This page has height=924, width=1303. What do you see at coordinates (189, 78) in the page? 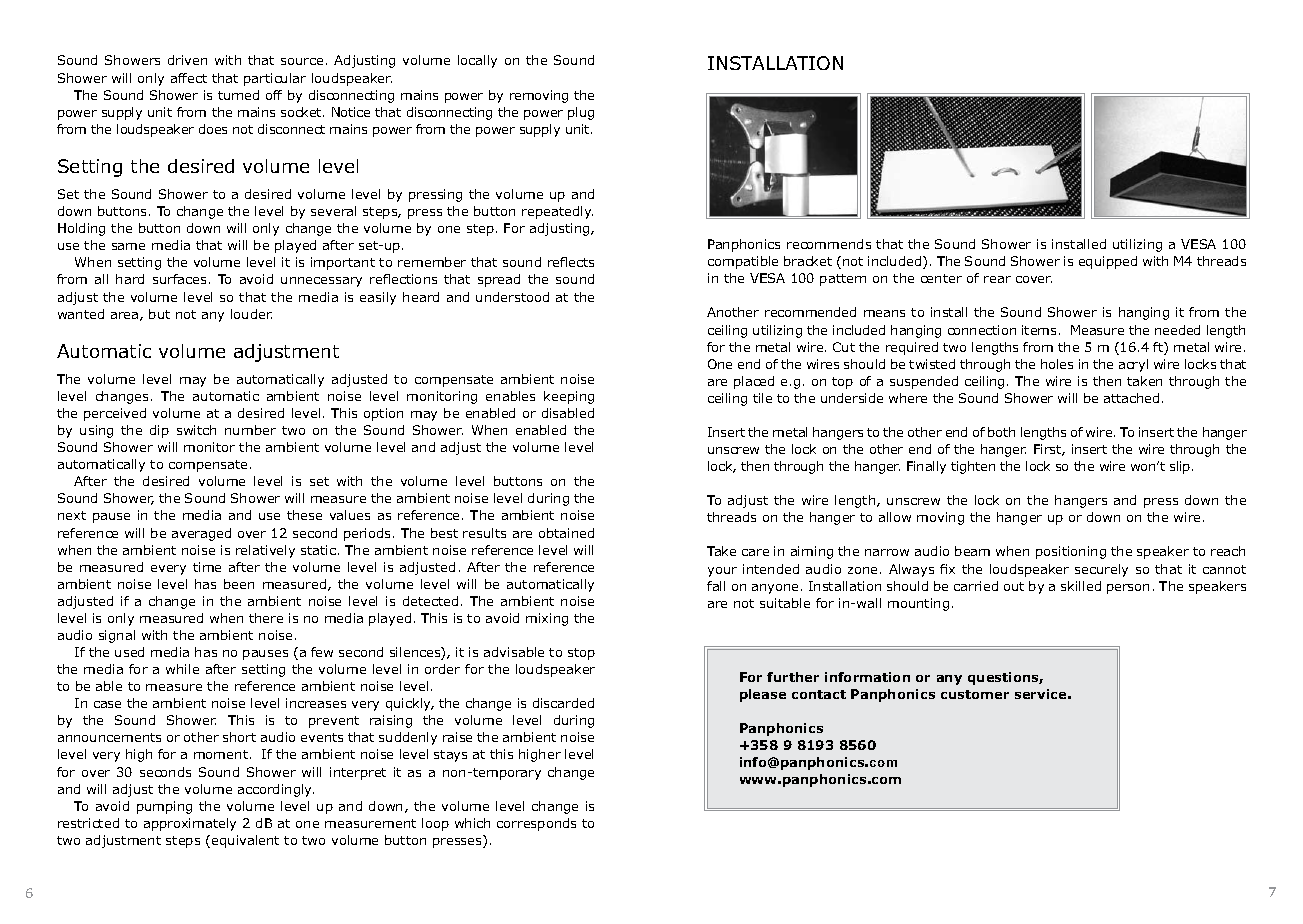
I see `affect` at bounding box center [189, 78].
